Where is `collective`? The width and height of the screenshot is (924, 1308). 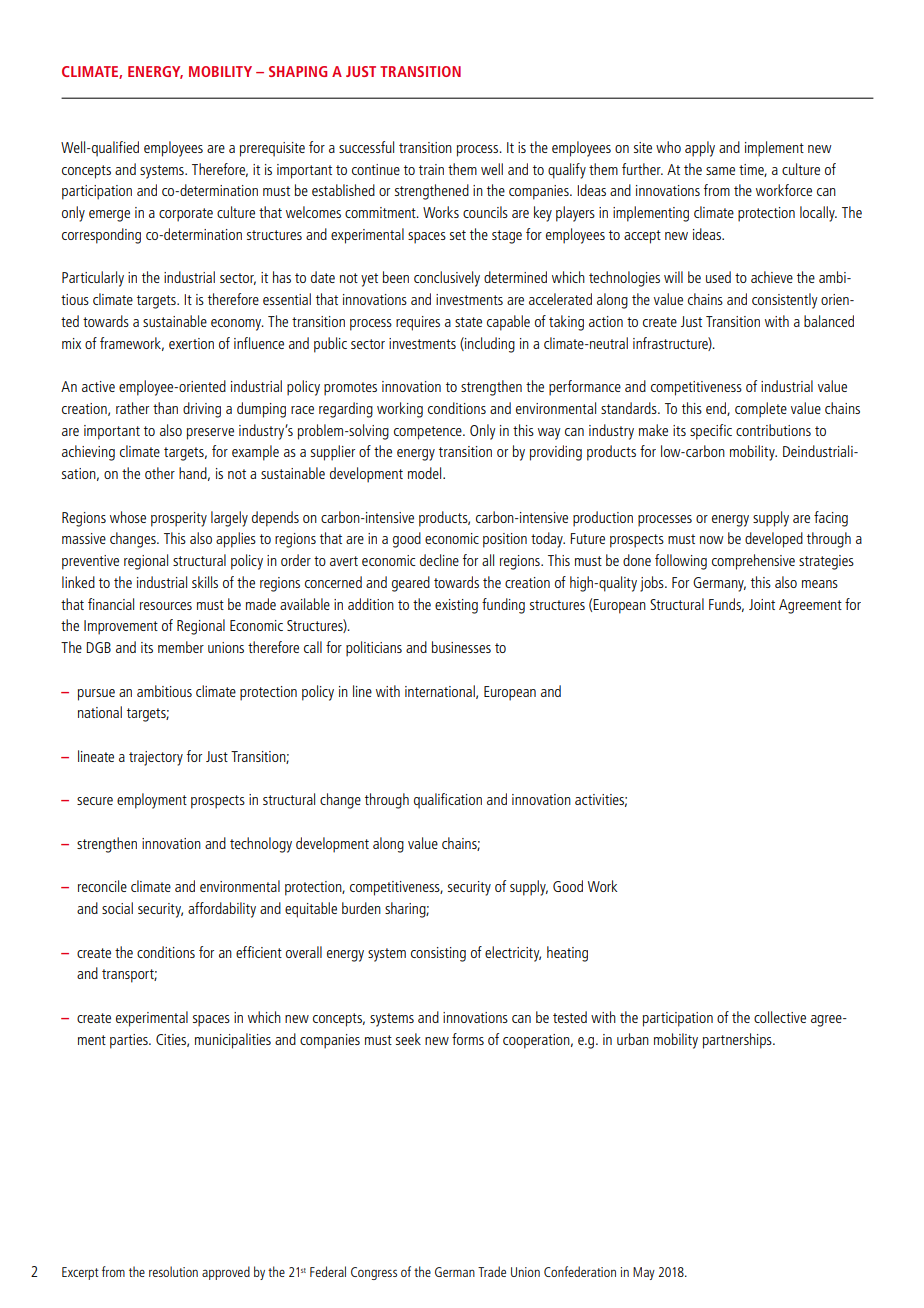
collective is located at coordinates (780, 1017).
